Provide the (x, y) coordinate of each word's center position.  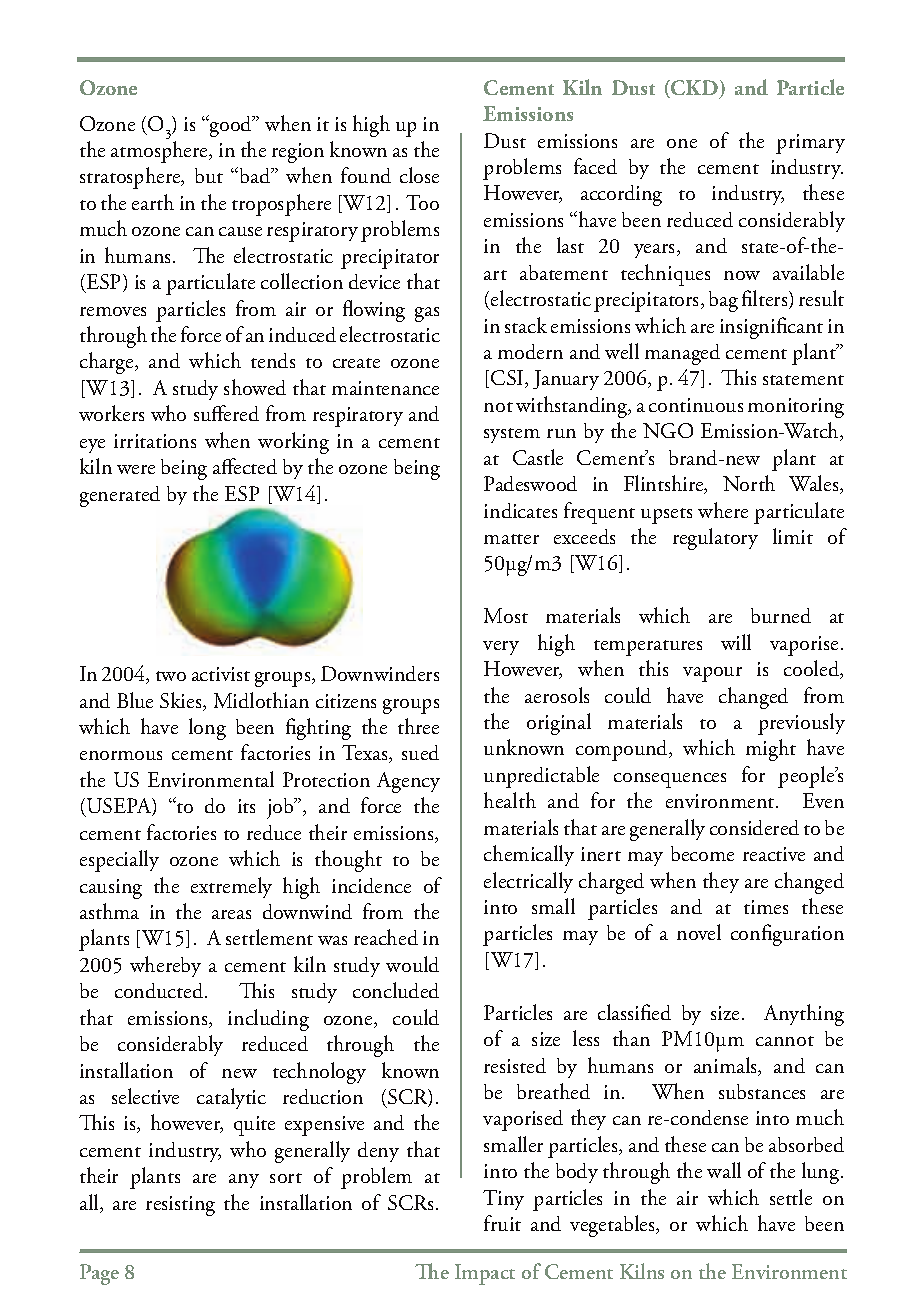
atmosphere (161, 152)
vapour (712, 674)
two (171, 676)
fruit (502, 1223)
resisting (180, 1206)
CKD (695, 89)
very (501, 648)
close (419, 175)
